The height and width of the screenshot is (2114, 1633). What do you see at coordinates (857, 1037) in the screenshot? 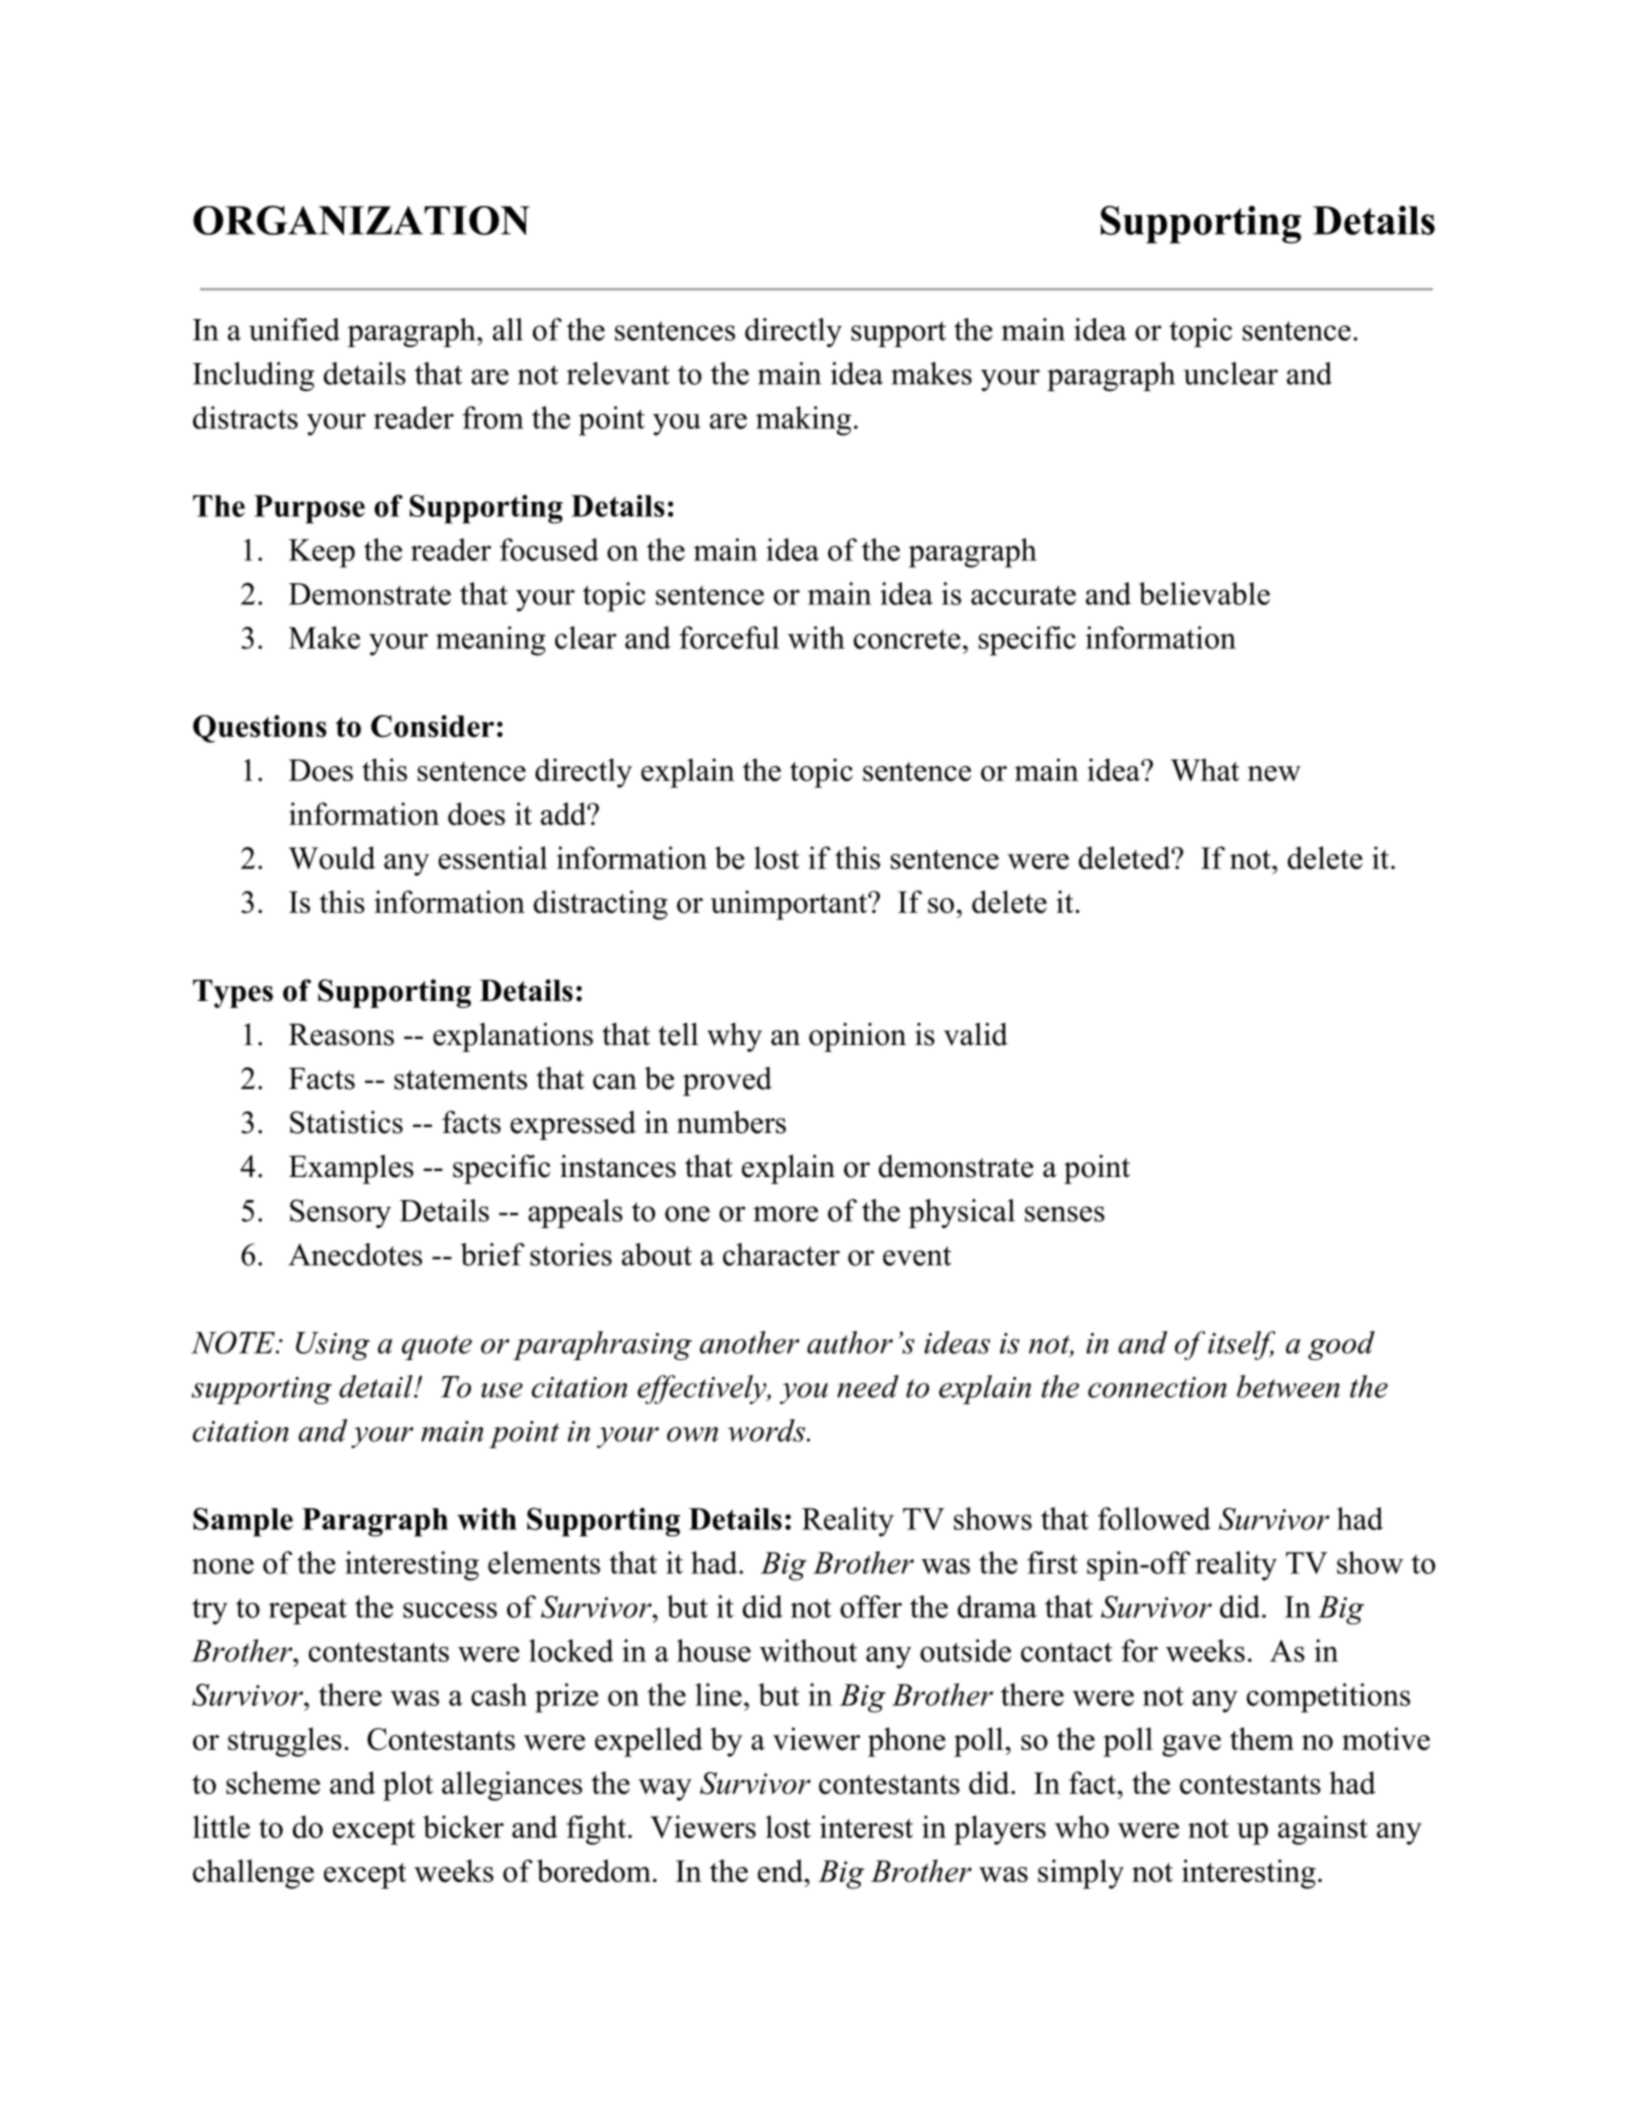
I see `opinion` at bounding box center [857, 1037].
